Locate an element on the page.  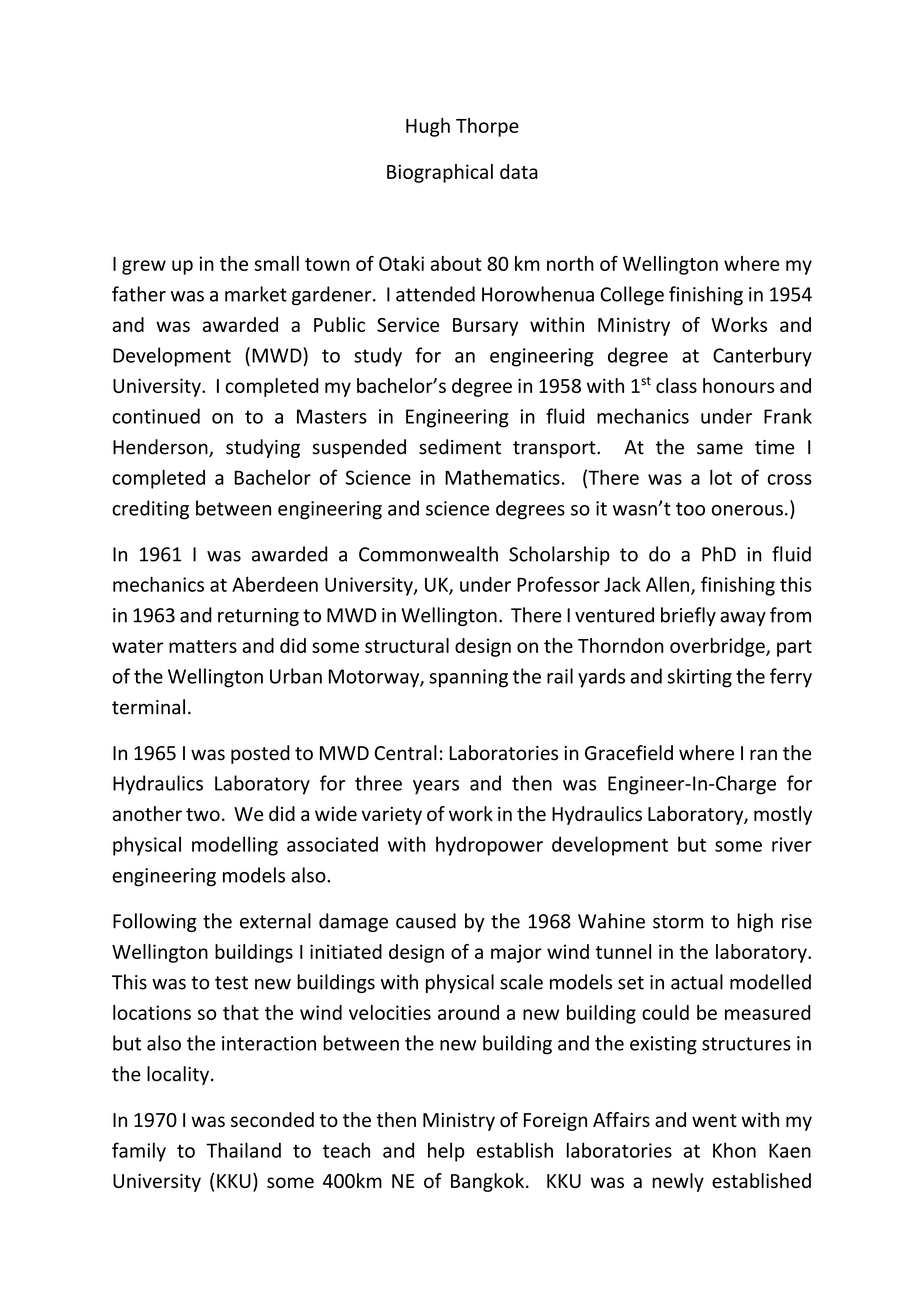
honours is located at coordinates (738, 385).
